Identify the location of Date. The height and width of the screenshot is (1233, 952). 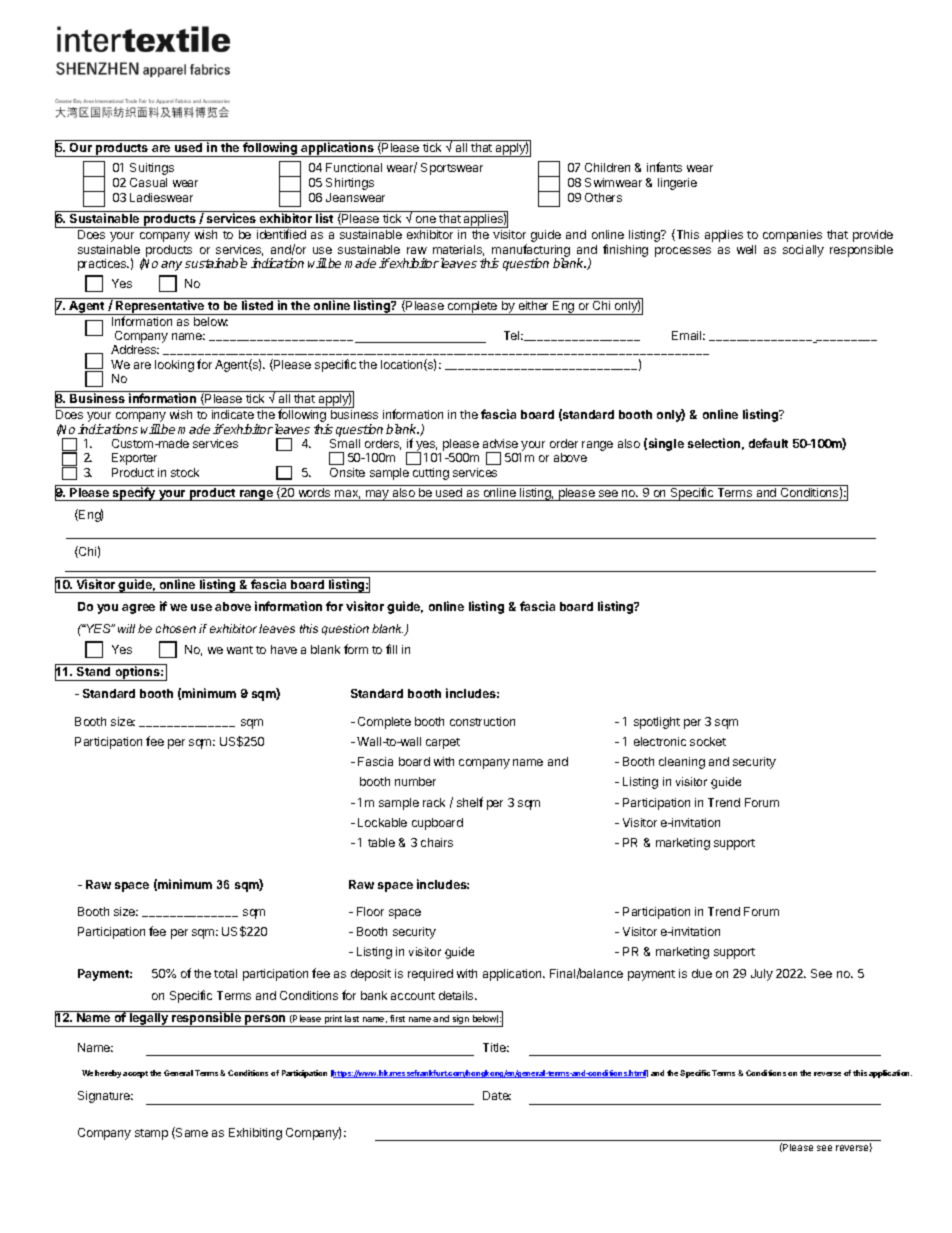
(497, 1095).
